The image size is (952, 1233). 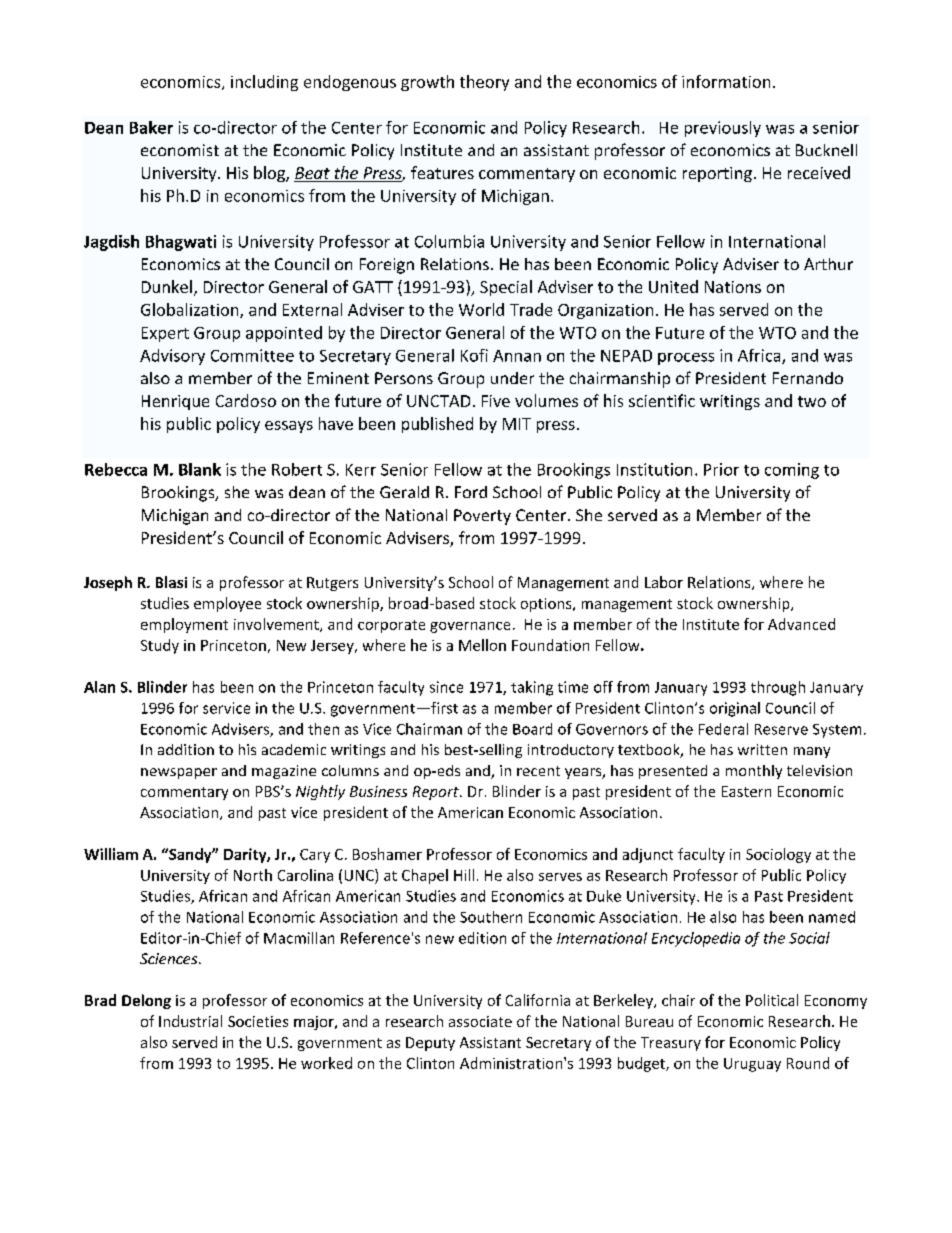 I want to click on employee, so click(x=227, y=604).
